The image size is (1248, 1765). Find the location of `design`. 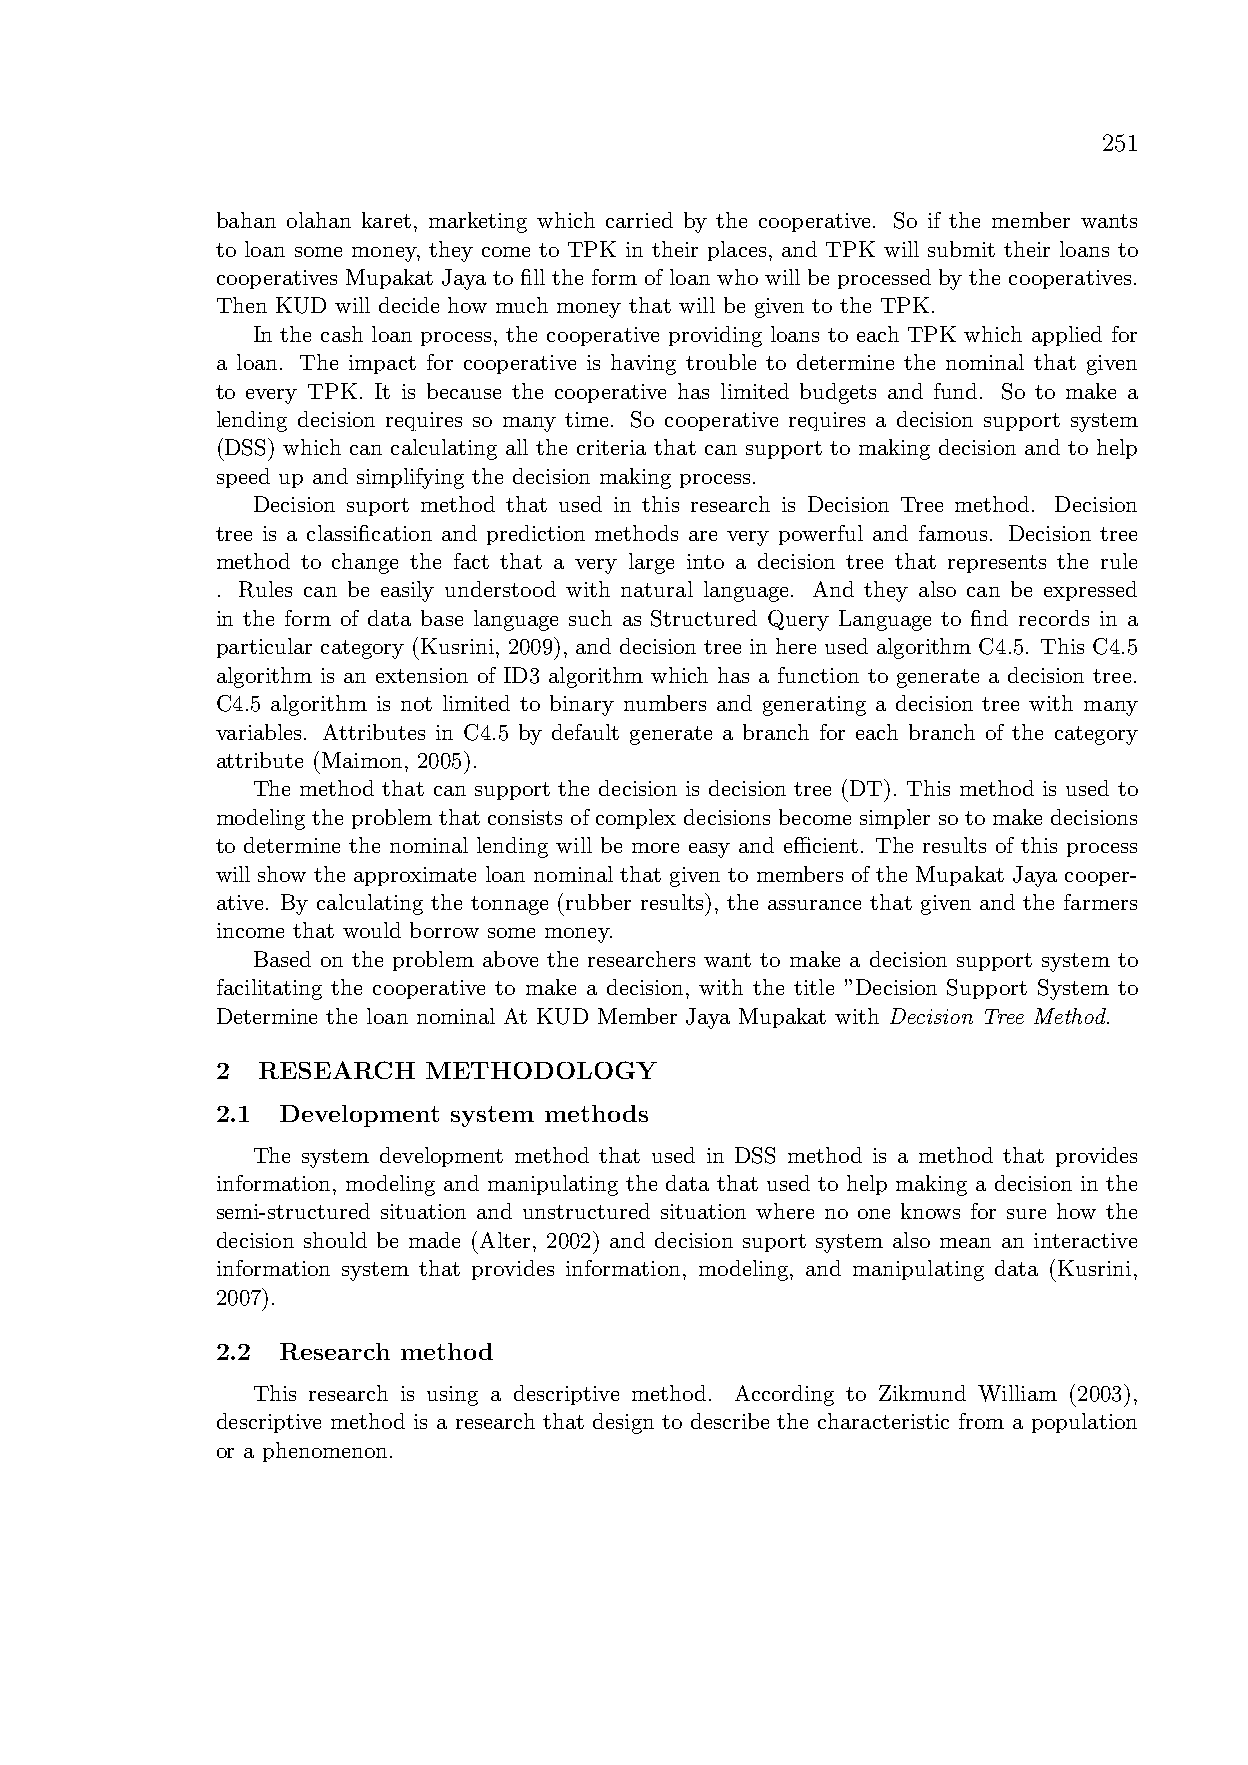

design is located at coordinates (623, 1423).
